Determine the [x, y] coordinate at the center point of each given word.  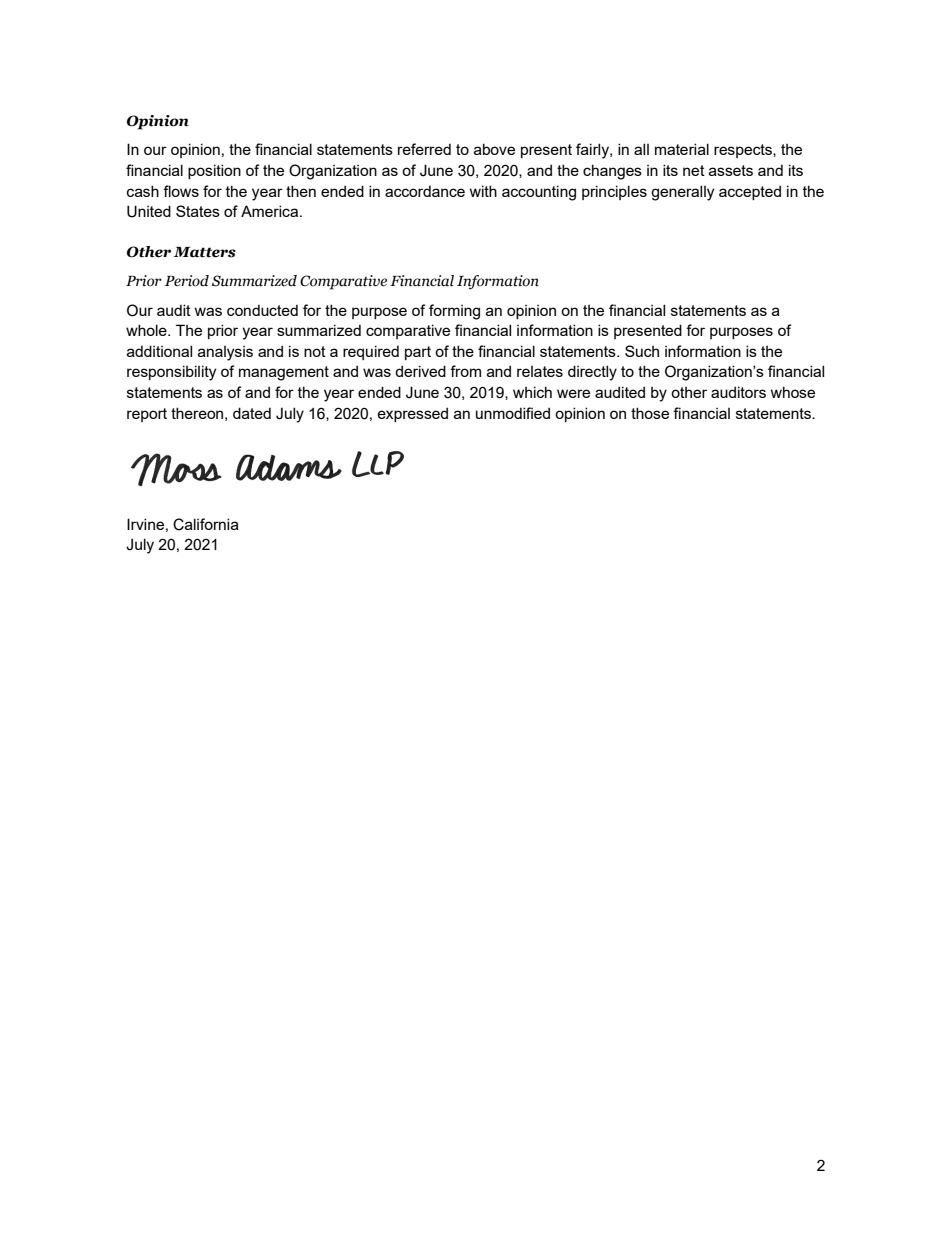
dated [252, 413]
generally [682, 193]
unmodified [513, 413]
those [650, 413]
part [418, 353]
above [494, 149]
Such [642, 351]
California [206, 524]
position [214, 171]
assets [731, 170]
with [483, 191]
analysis [225, 353]
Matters [205, 252]
